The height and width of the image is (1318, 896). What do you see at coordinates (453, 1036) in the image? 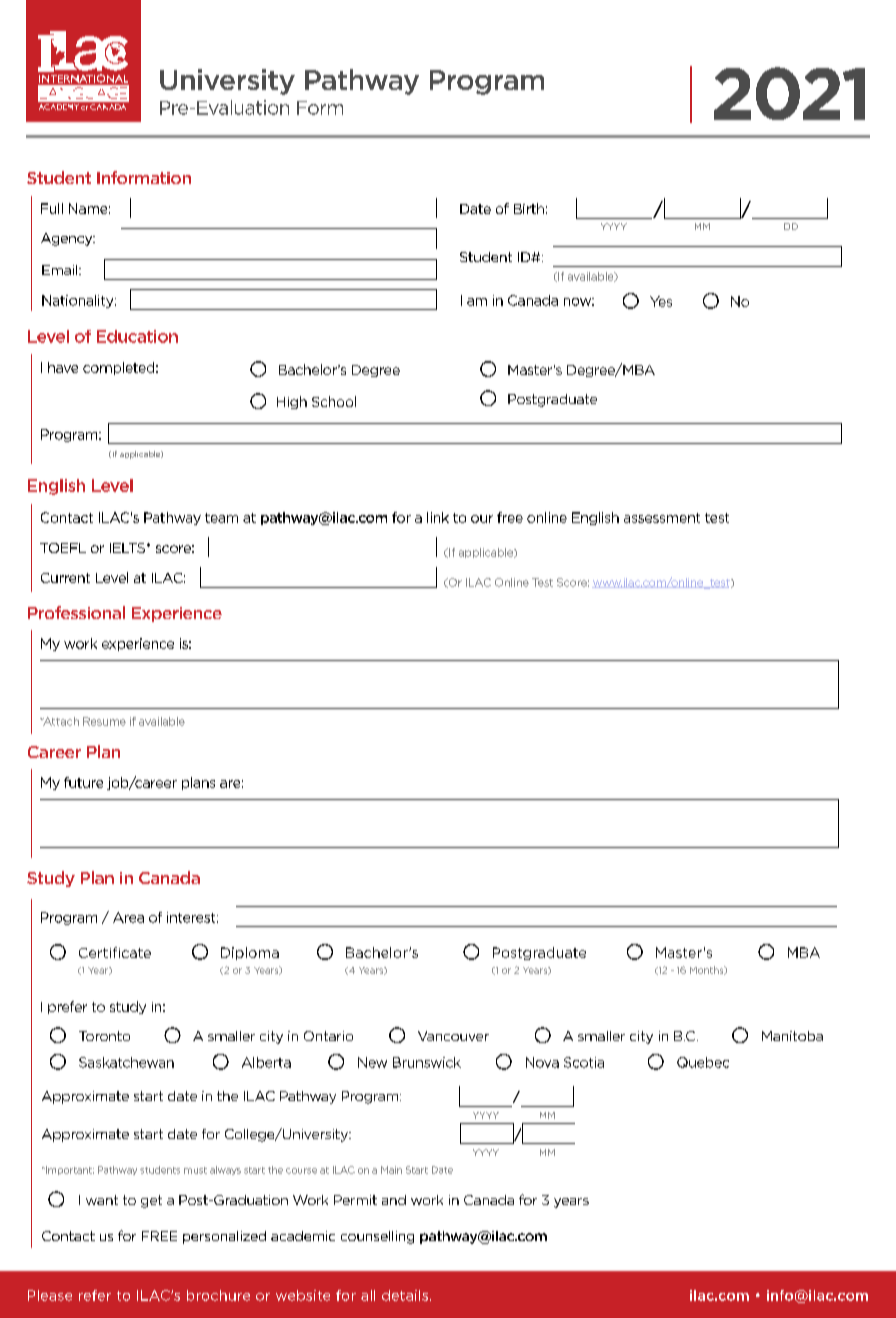
I see `Vancouver` at bounding box center [453, 1036].
